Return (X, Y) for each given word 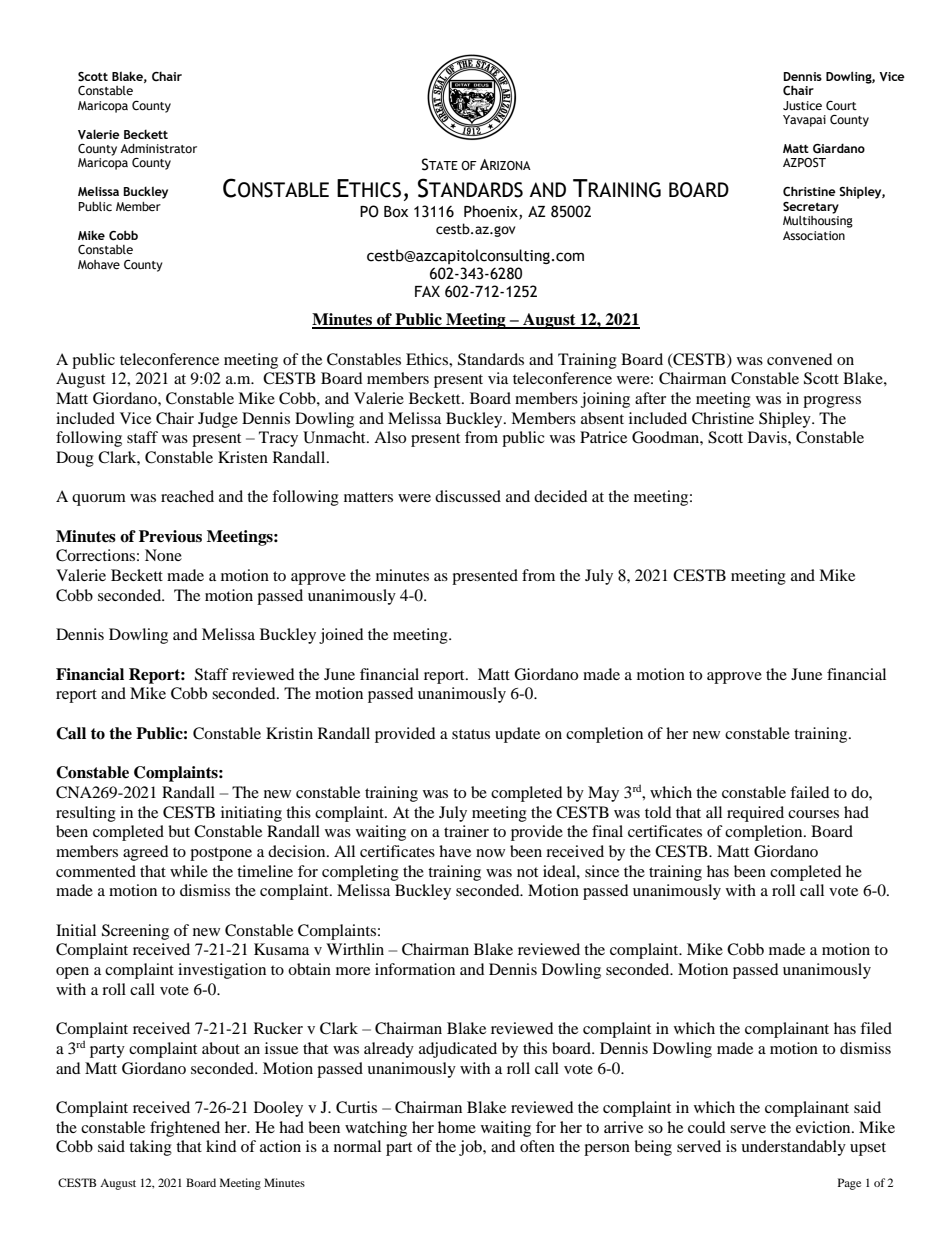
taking (150, 1148)
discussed (468, 496)
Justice (802, 105)
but (179, 831)
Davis (768, 437)
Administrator (158, 148)
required (755, 814)
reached (187, 496)
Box (396, 212)
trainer (466, 831)
